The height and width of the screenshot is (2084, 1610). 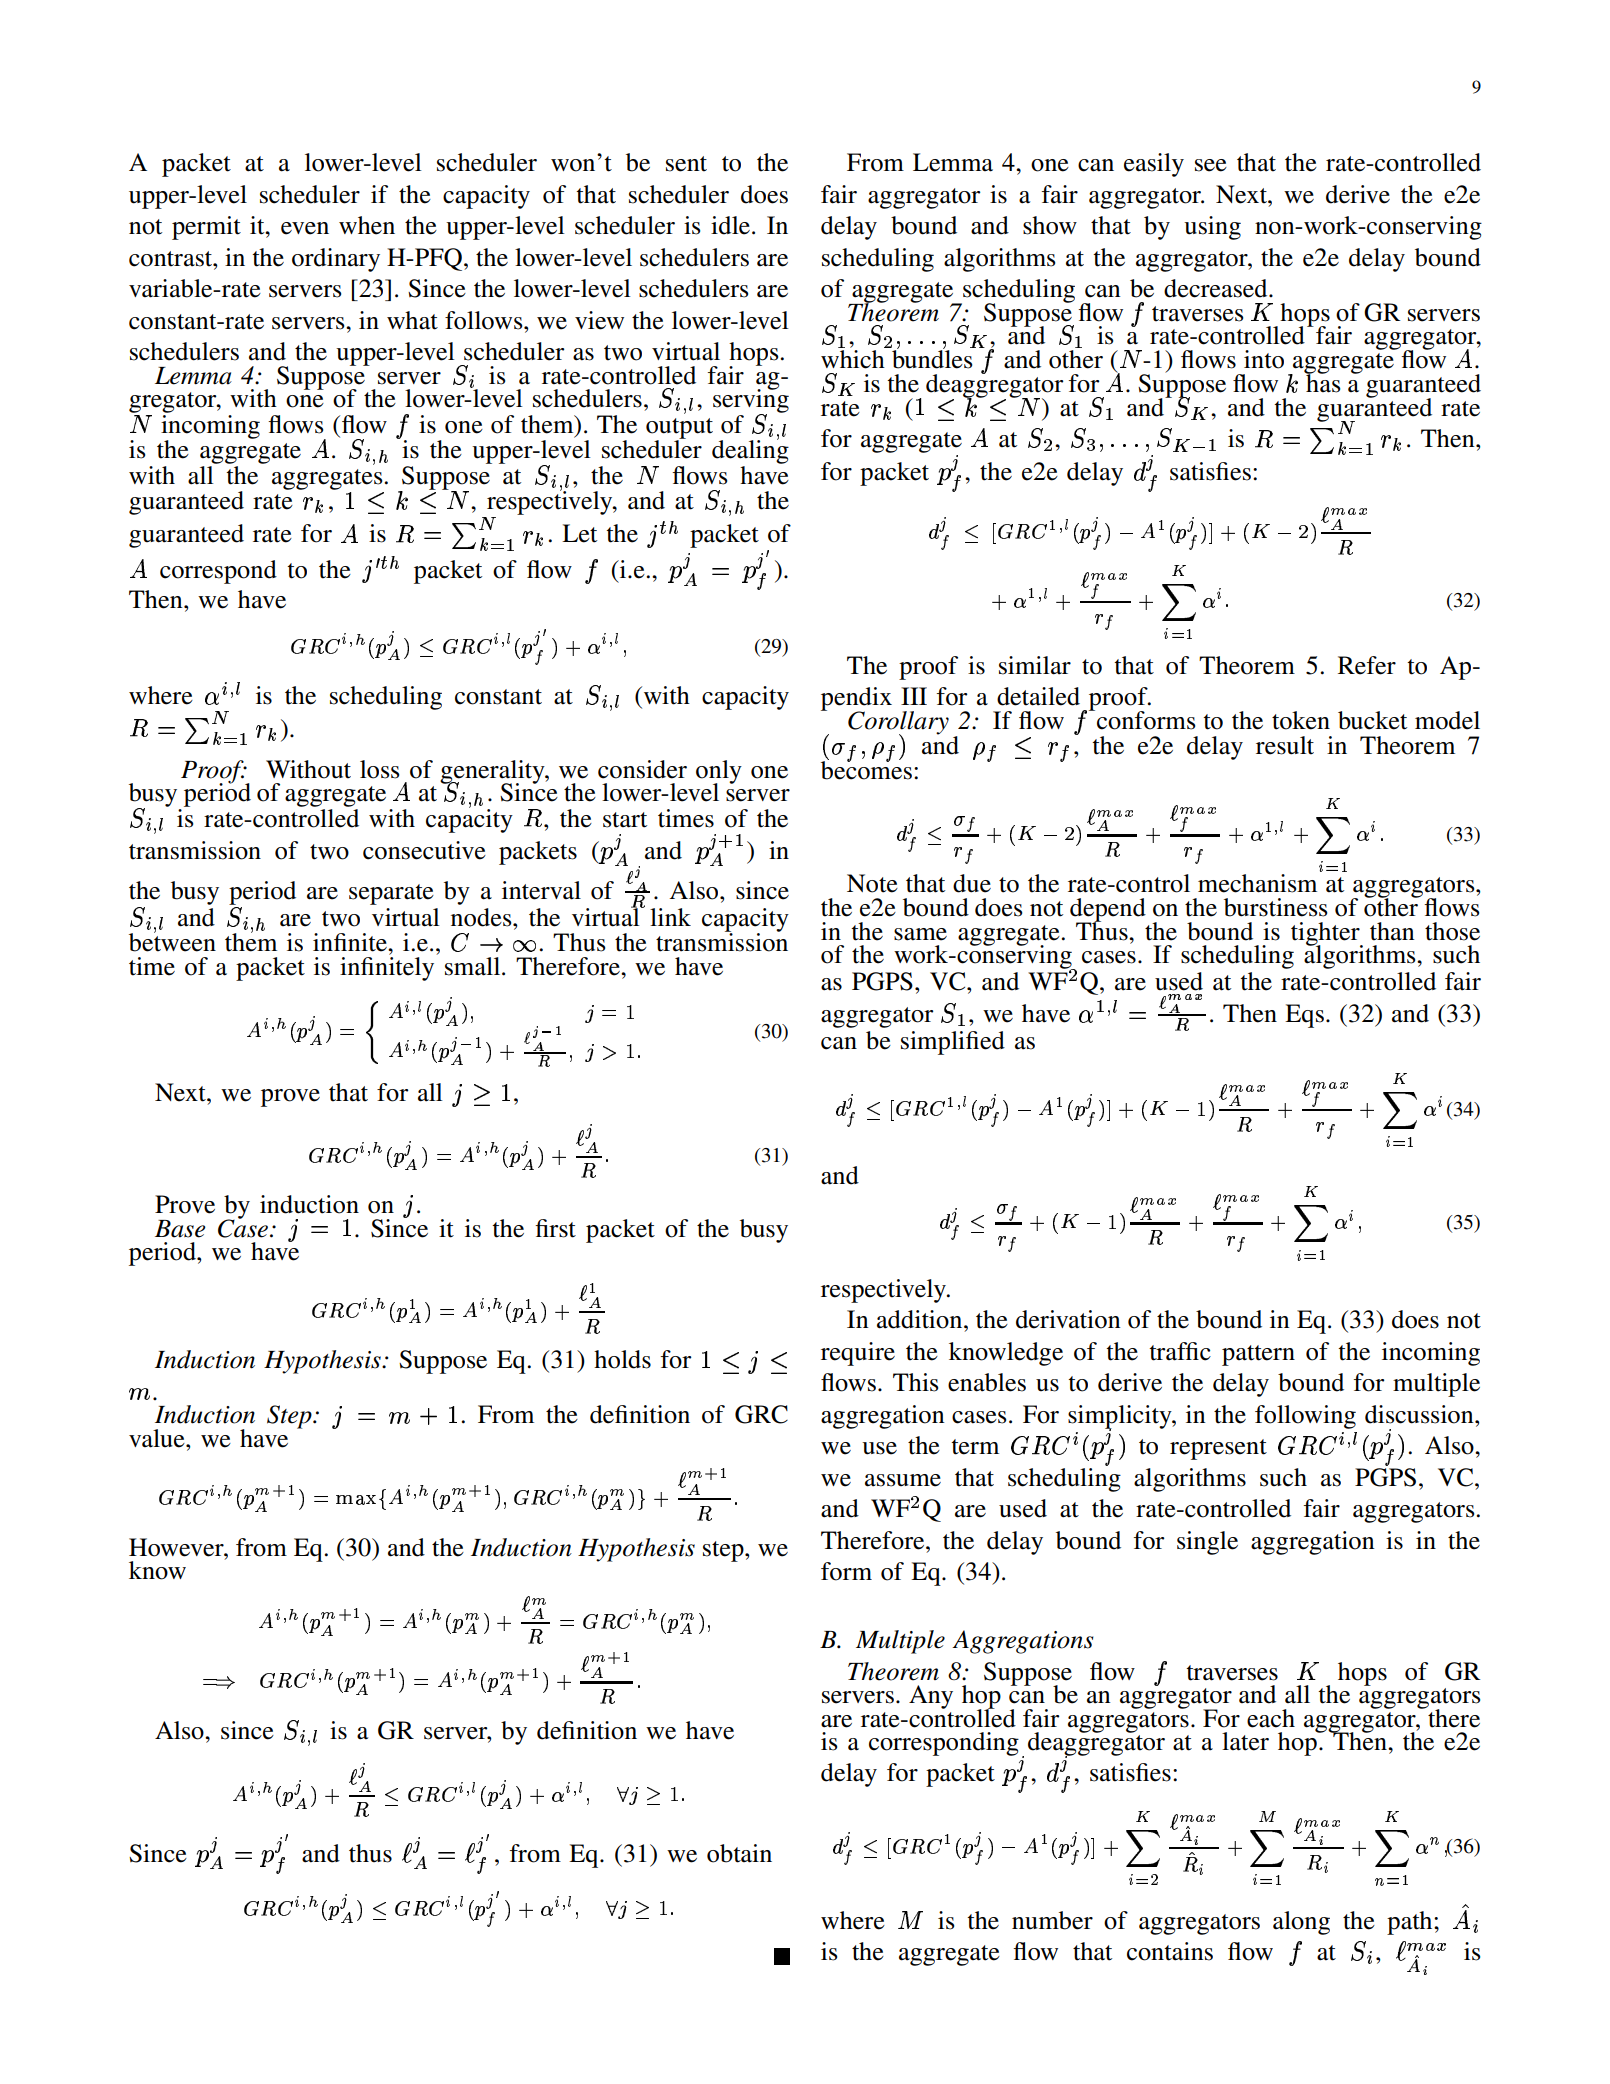 What do you see at coordinates (739, 1853) in the screenshot?
I see `obtain` at bounding box center [739, 1853].
